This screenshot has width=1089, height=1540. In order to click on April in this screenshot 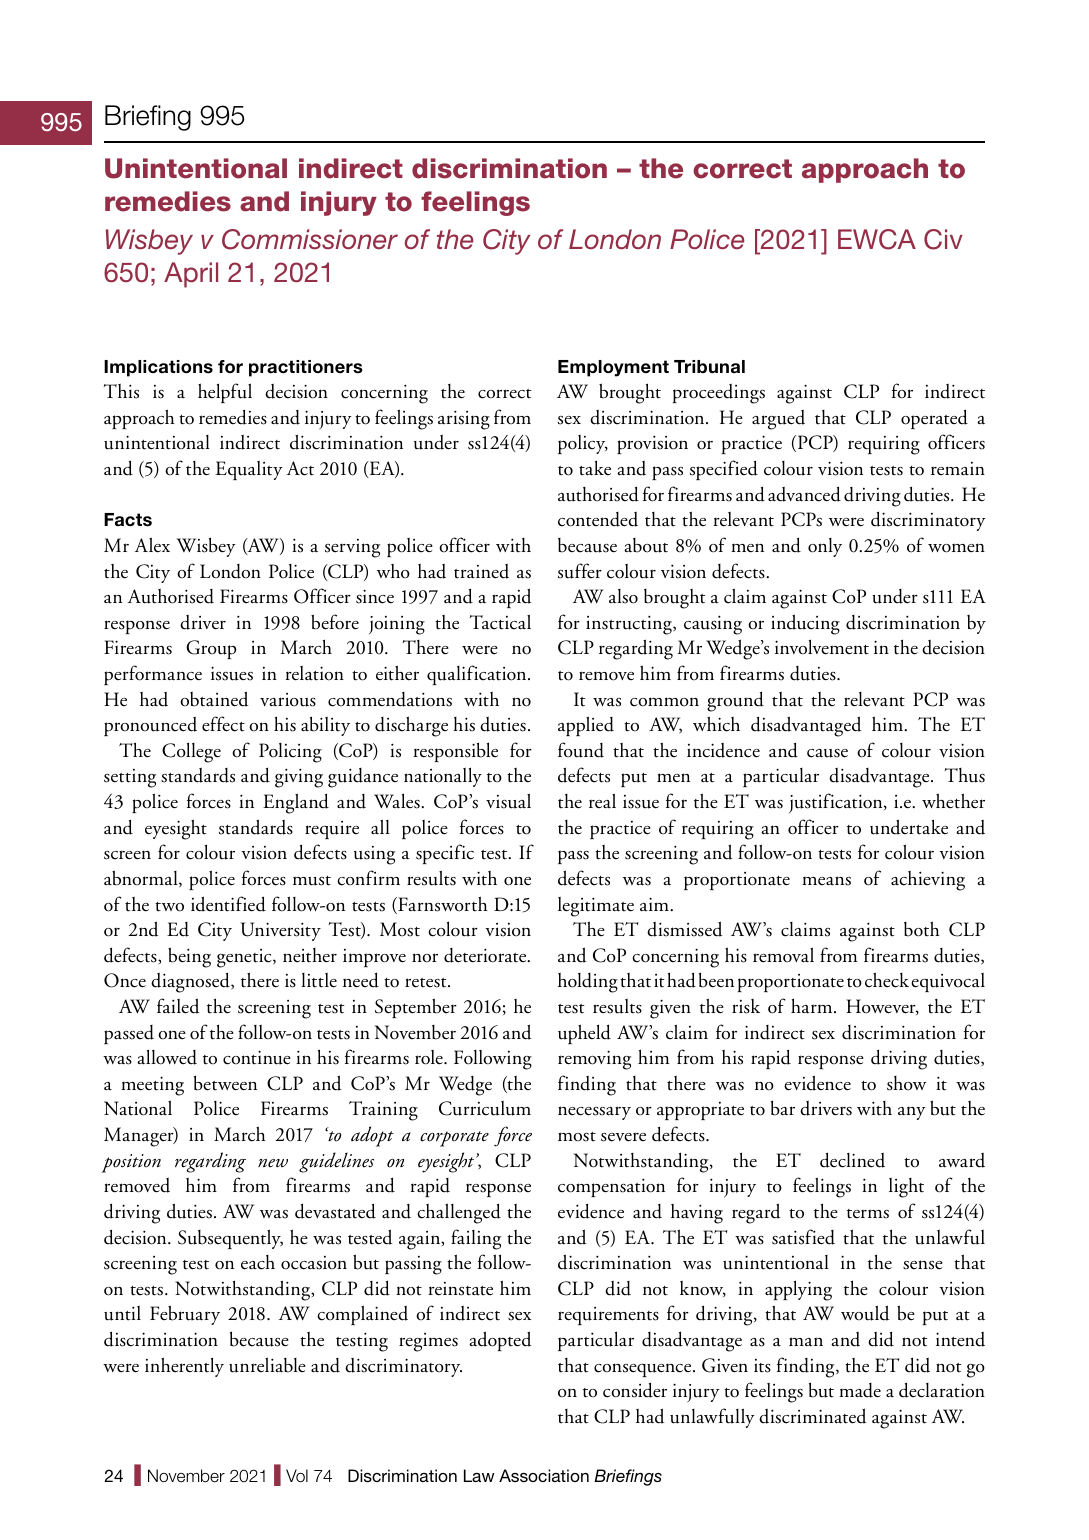, I will do `click(191, 275)`.
